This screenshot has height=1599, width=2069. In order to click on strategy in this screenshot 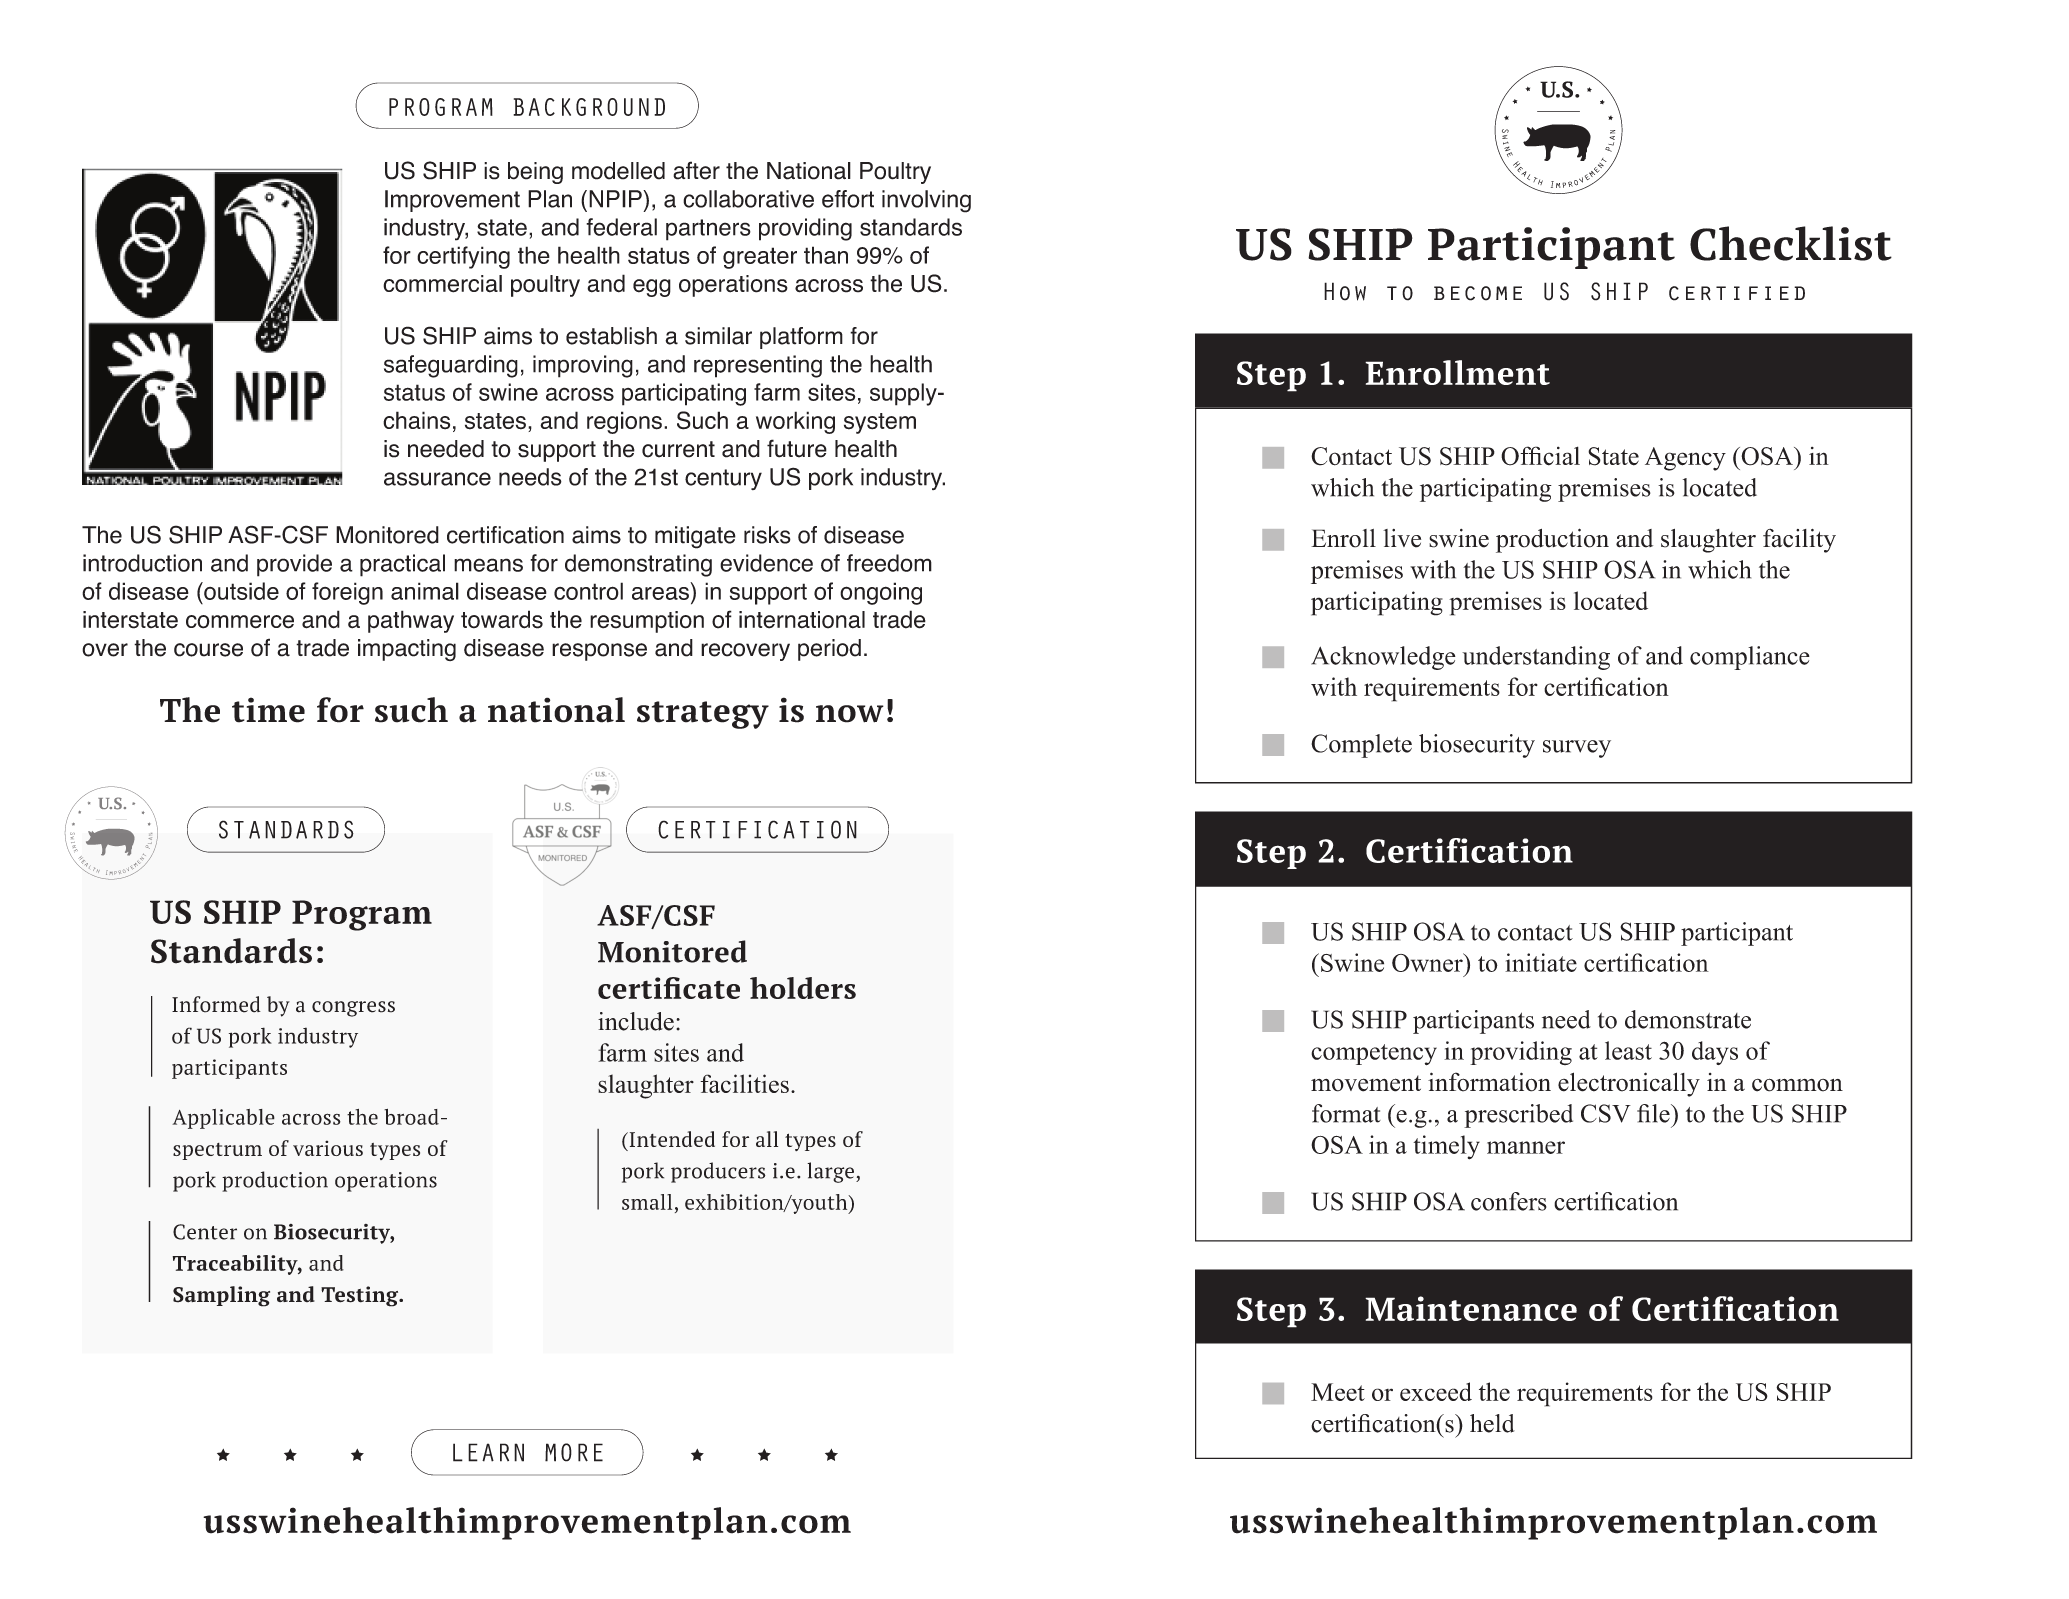, I will do `click(703, 715)`.
